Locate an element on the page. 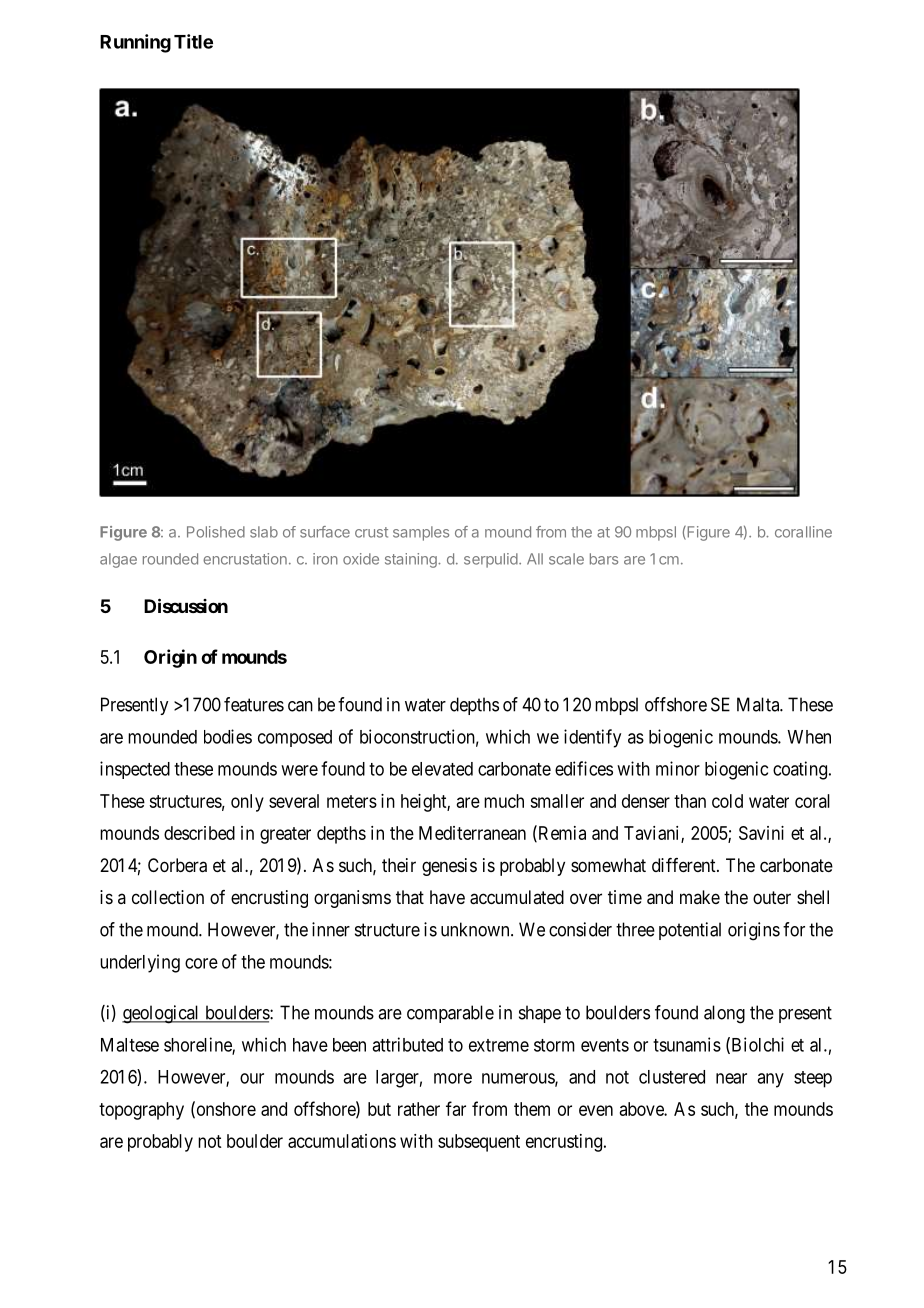  near is located at coordinates (731, 1078).
